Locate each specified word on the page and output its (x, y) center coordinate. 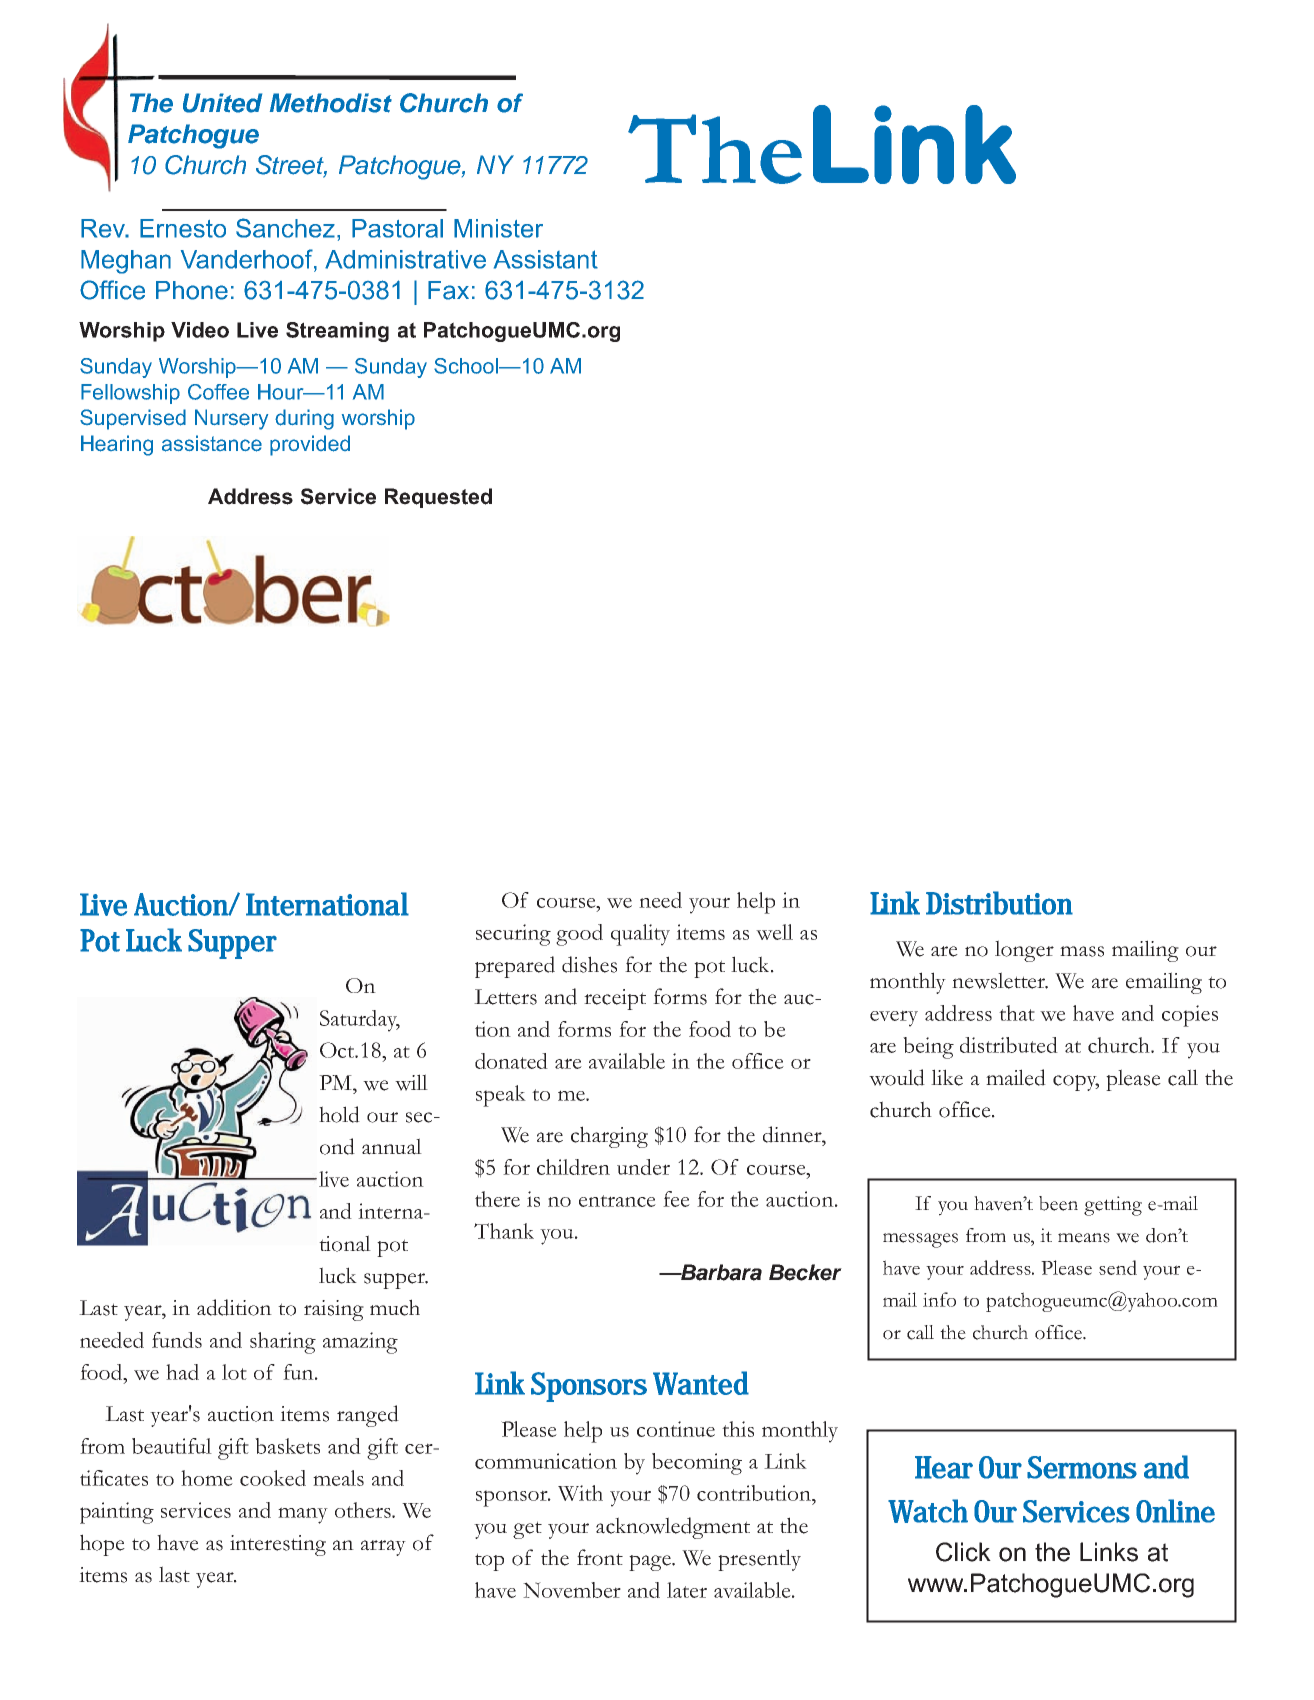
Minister (498, 228)
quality (640, 935)
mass (1082, 951)
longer (1024, 951)
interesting (278, 1545)
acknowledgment (673, 1528)
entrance (617, 1201)
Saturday (360, 1021)
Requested (438, 498)
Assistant (546, 259)
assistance (212, 443)
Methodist (331, 103)
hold (339, 1114)
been (1058, 1203)
